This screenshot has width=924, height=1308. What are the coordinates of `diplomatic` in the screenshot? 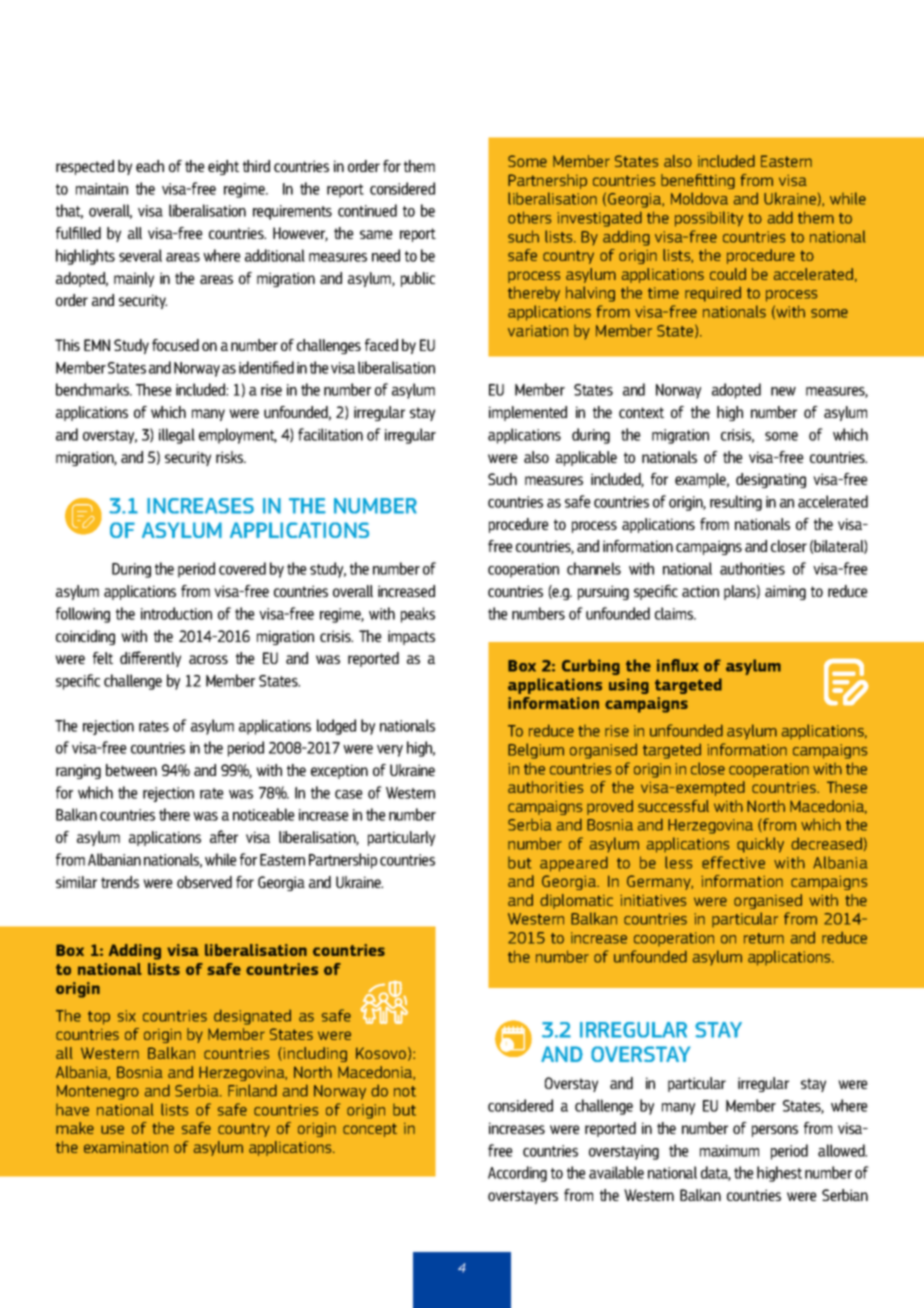 It's located at (576, 901).
